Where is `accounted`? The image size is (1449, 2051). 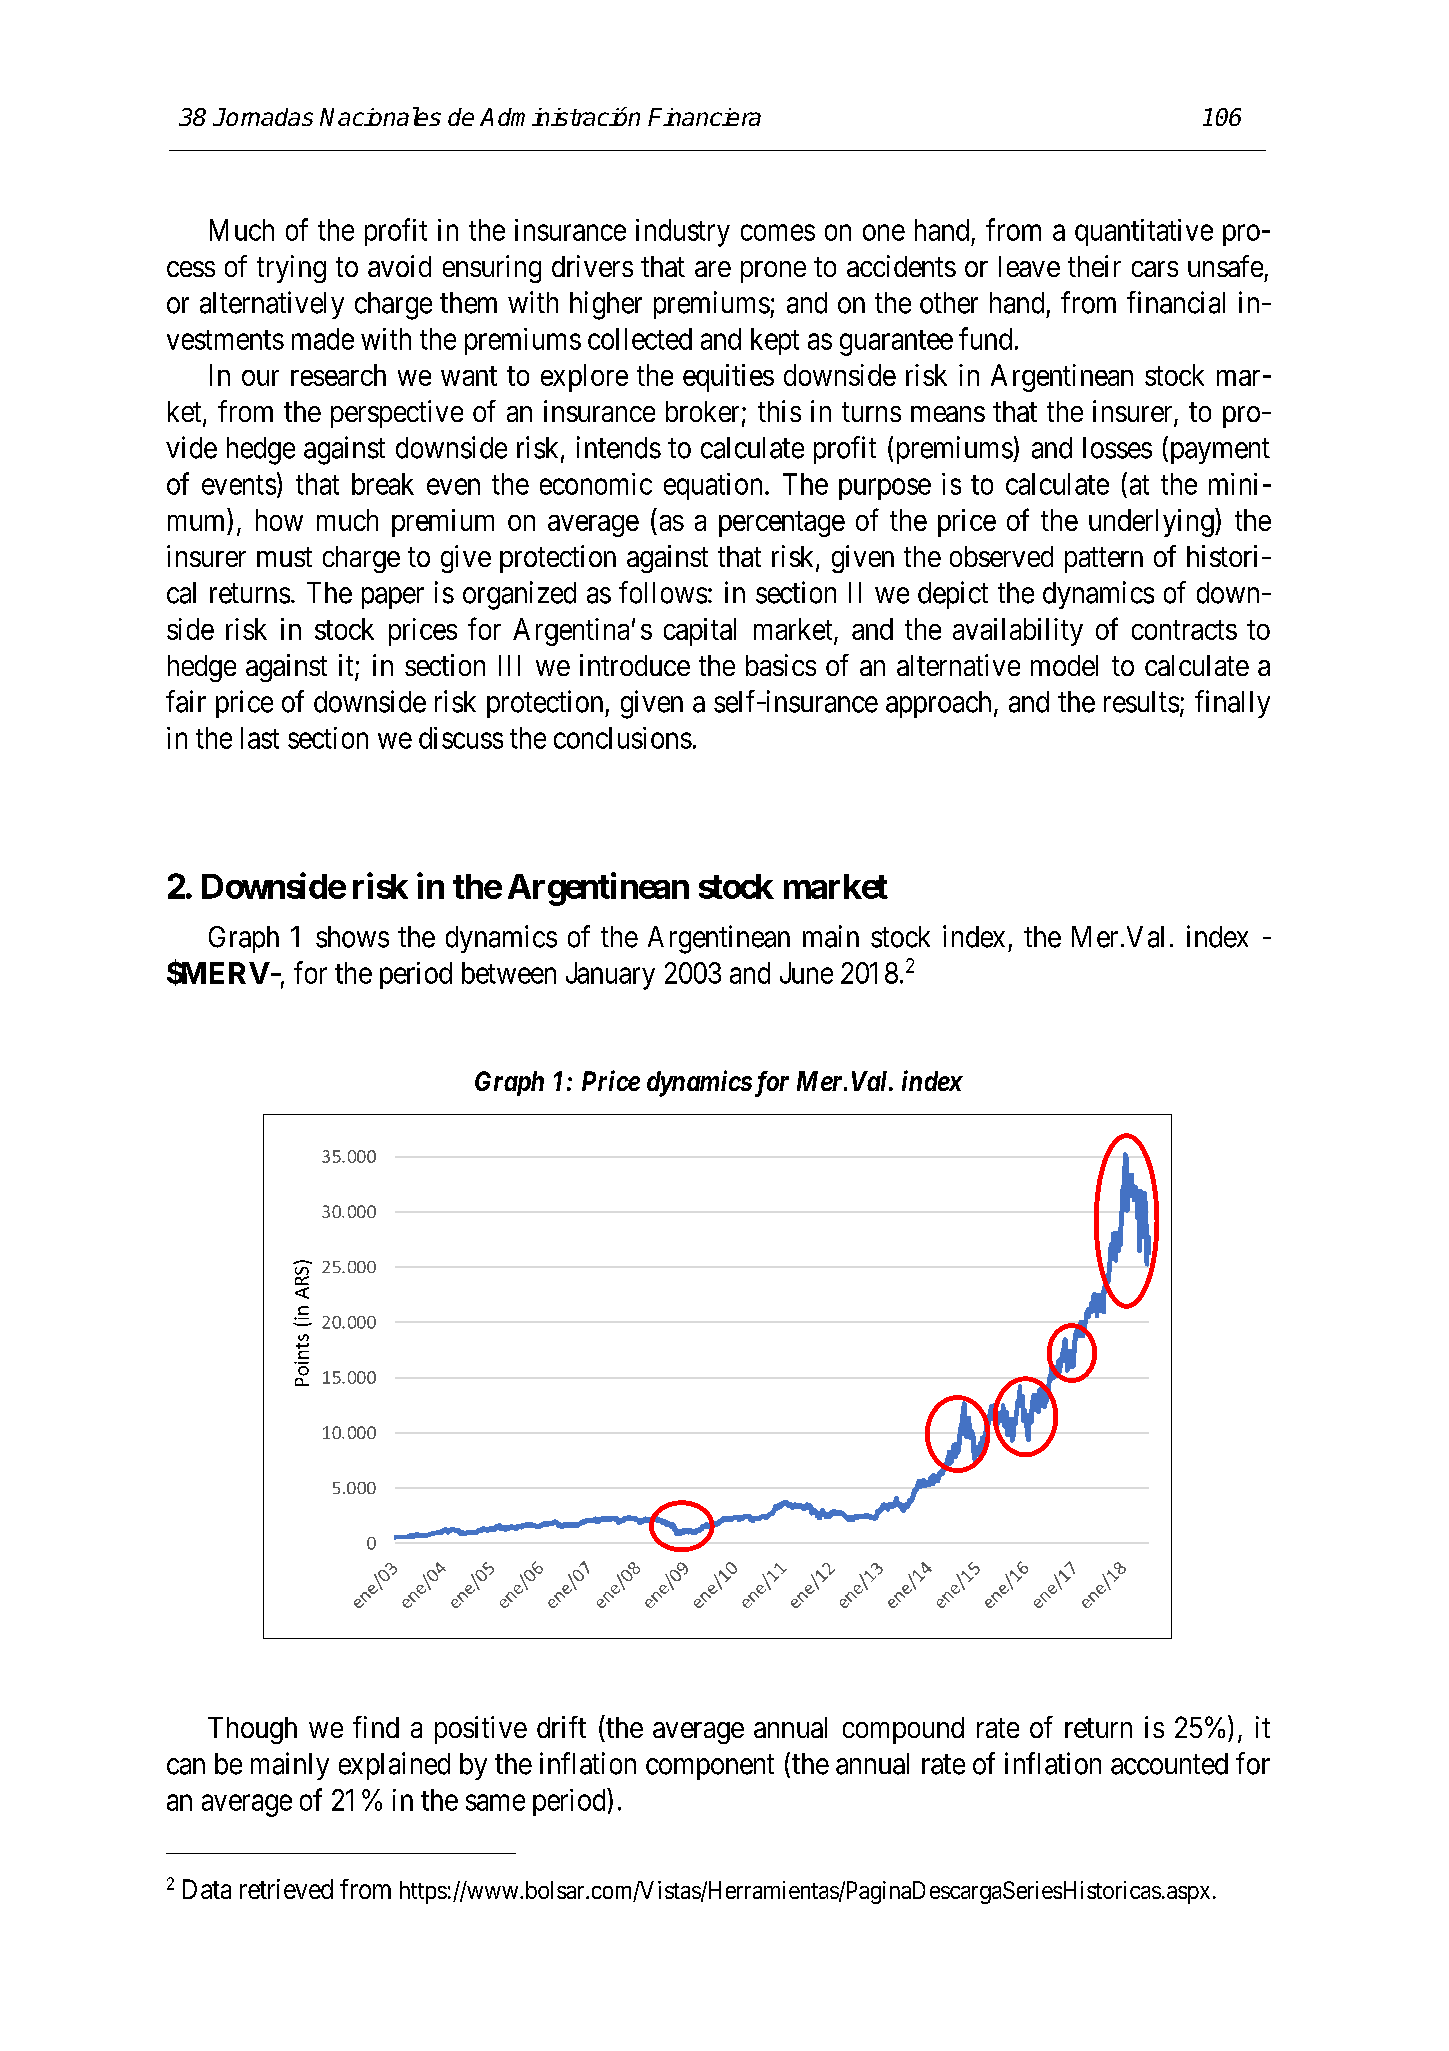
accounted is located at coordinates (1169, 1764).
